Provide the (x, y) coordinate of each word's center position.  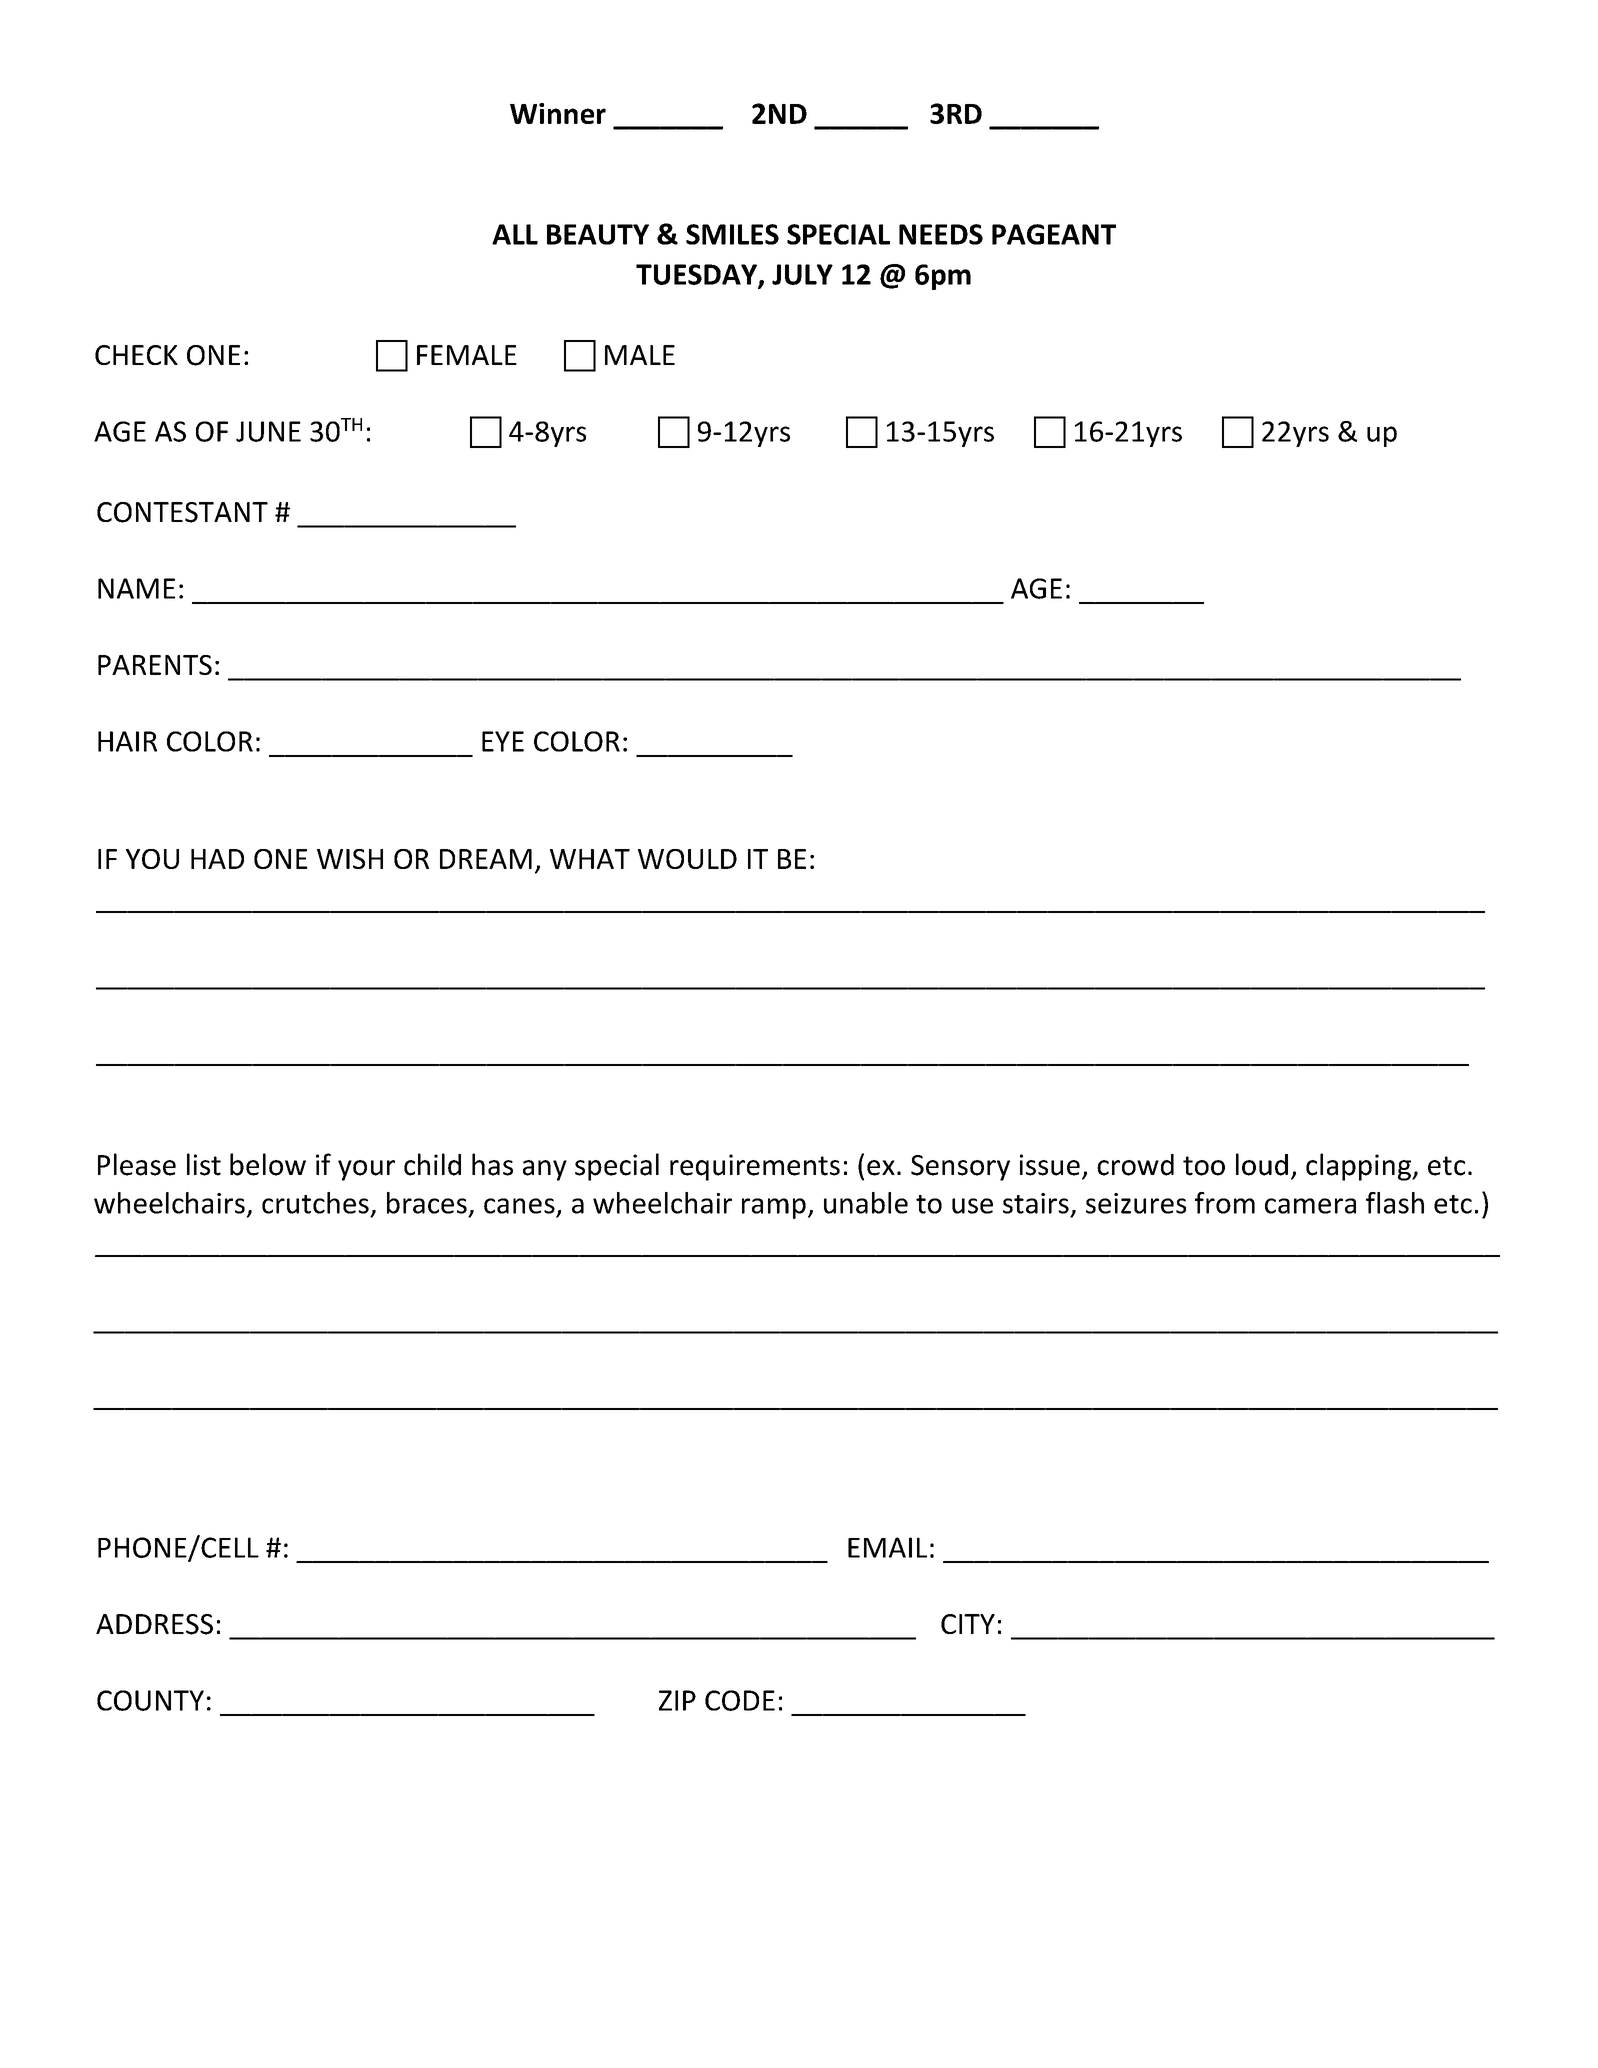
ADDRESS (154, 1624)
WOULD (687, 859)
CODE (740, 1700)
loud (1262, 1164)
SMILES (732, 234)
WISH (350, 859)
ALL (515, 234)
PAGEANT (1054, 234)
